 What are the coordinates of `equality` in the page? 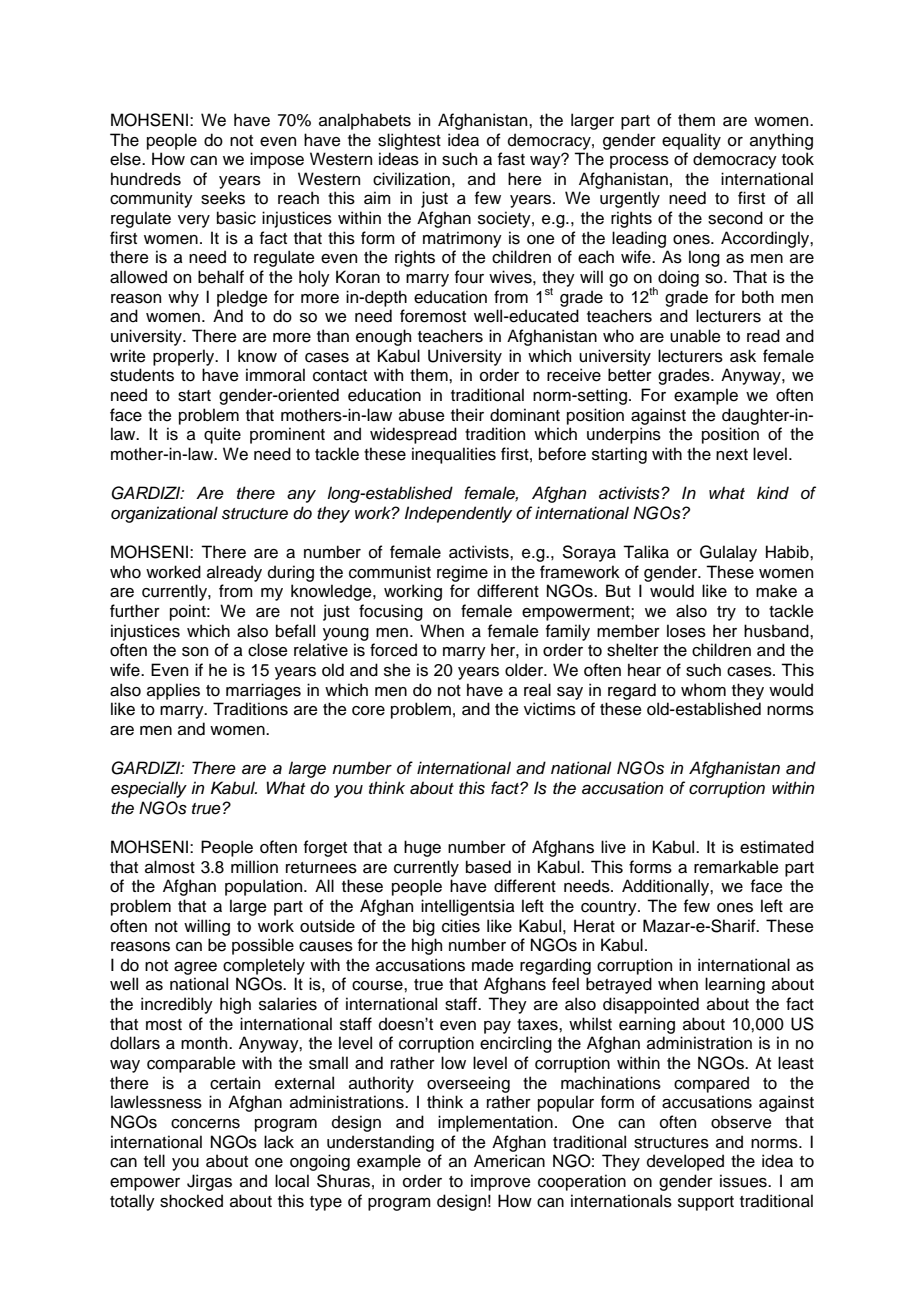 It's located at (691, 141).
